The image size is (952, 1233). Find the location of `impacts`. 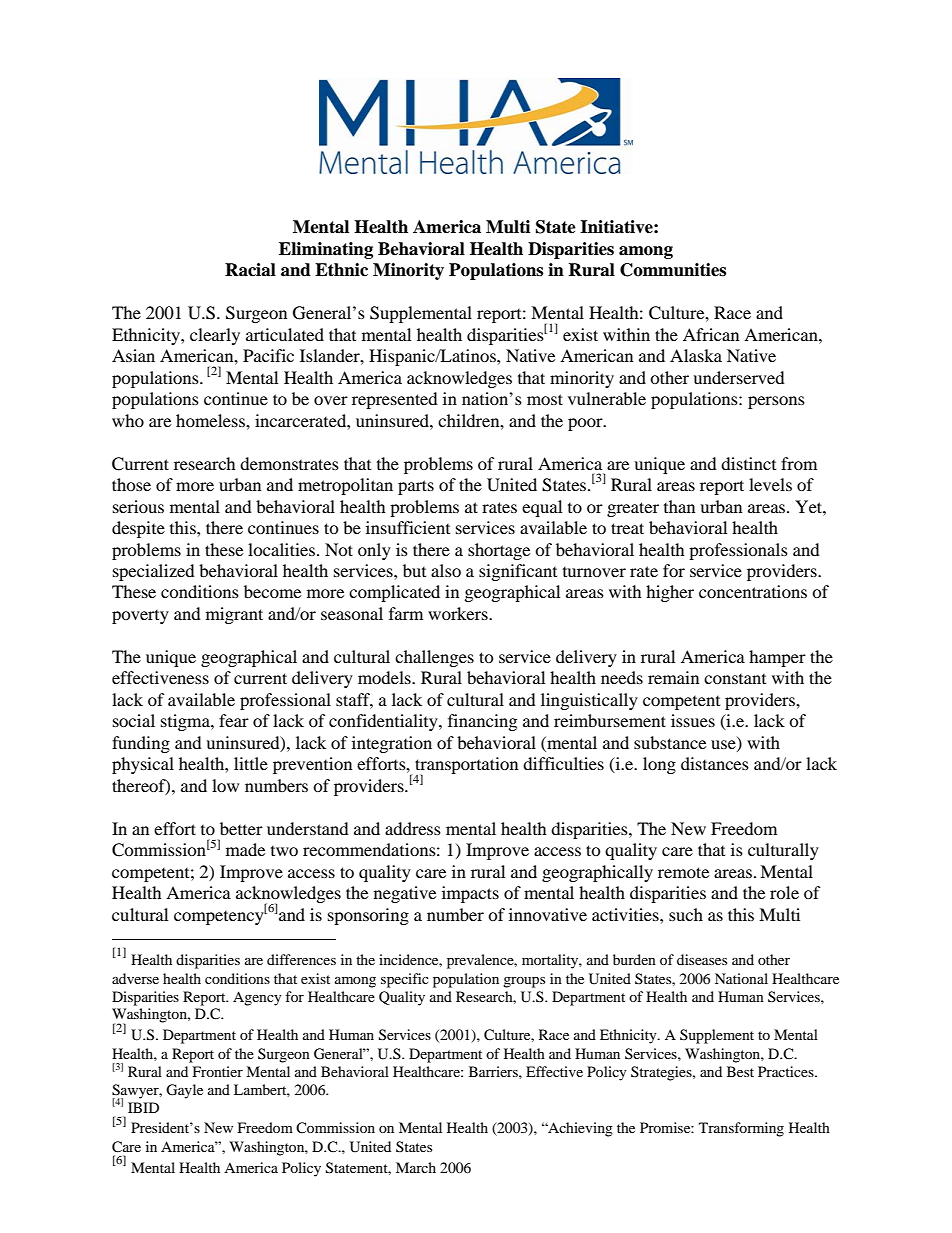

impacts is located at coordinates (470, 894).
